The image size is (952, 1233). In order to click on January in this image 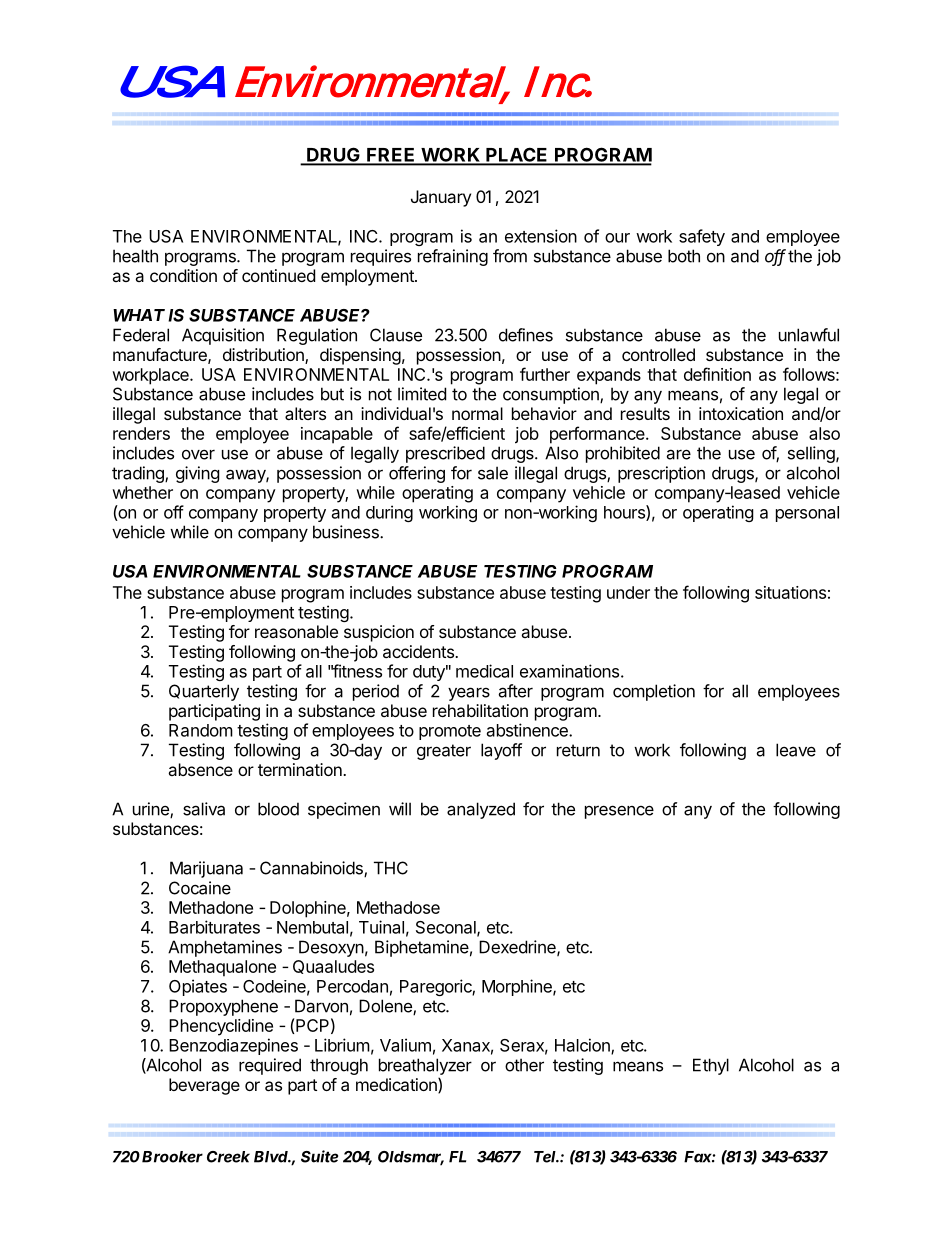, I will do `click(441, 198)`.
